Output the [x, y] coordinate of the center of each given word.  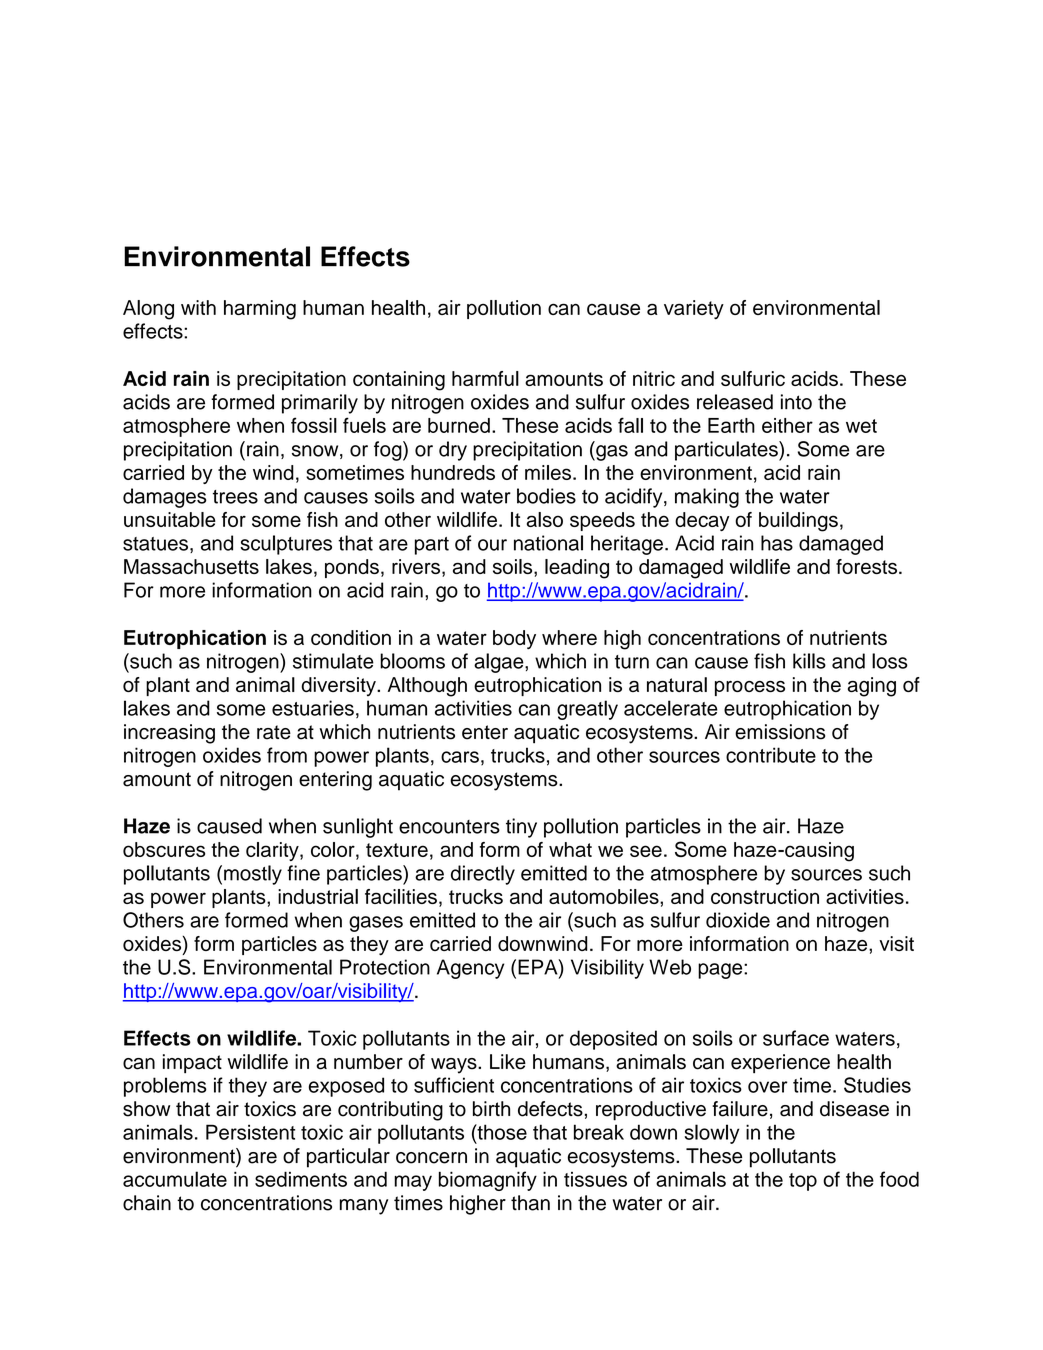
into [796, 402]
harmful [485, 378]
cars [460, 757]
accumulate [175, 1179]
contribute [771, 755]
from [287, 755]
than [530, 1203]
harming [260, 310]
